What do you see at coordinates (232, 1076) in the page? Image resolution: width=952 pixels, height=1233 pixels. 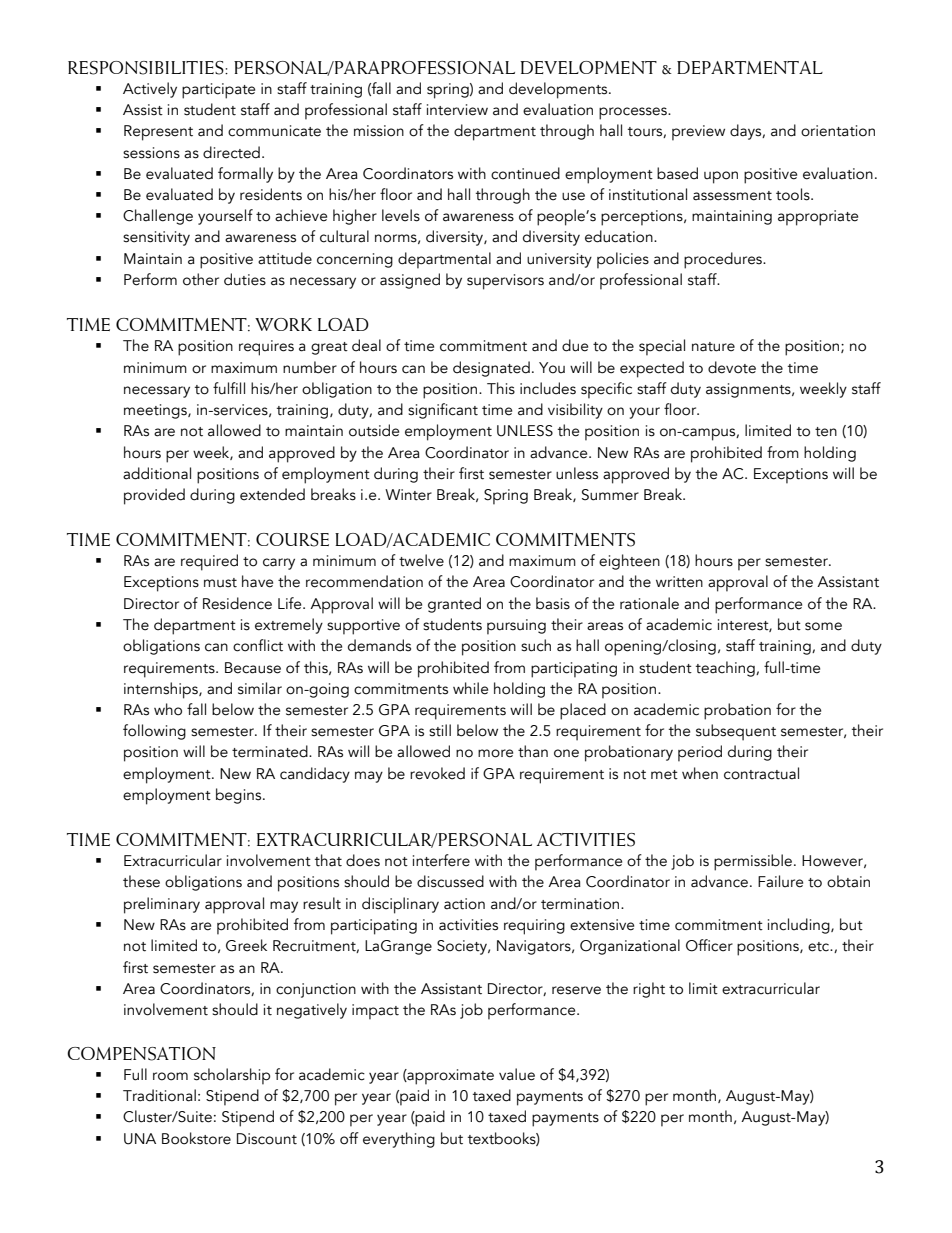 I see `scholarship` at bounding box center [232, 1076].
